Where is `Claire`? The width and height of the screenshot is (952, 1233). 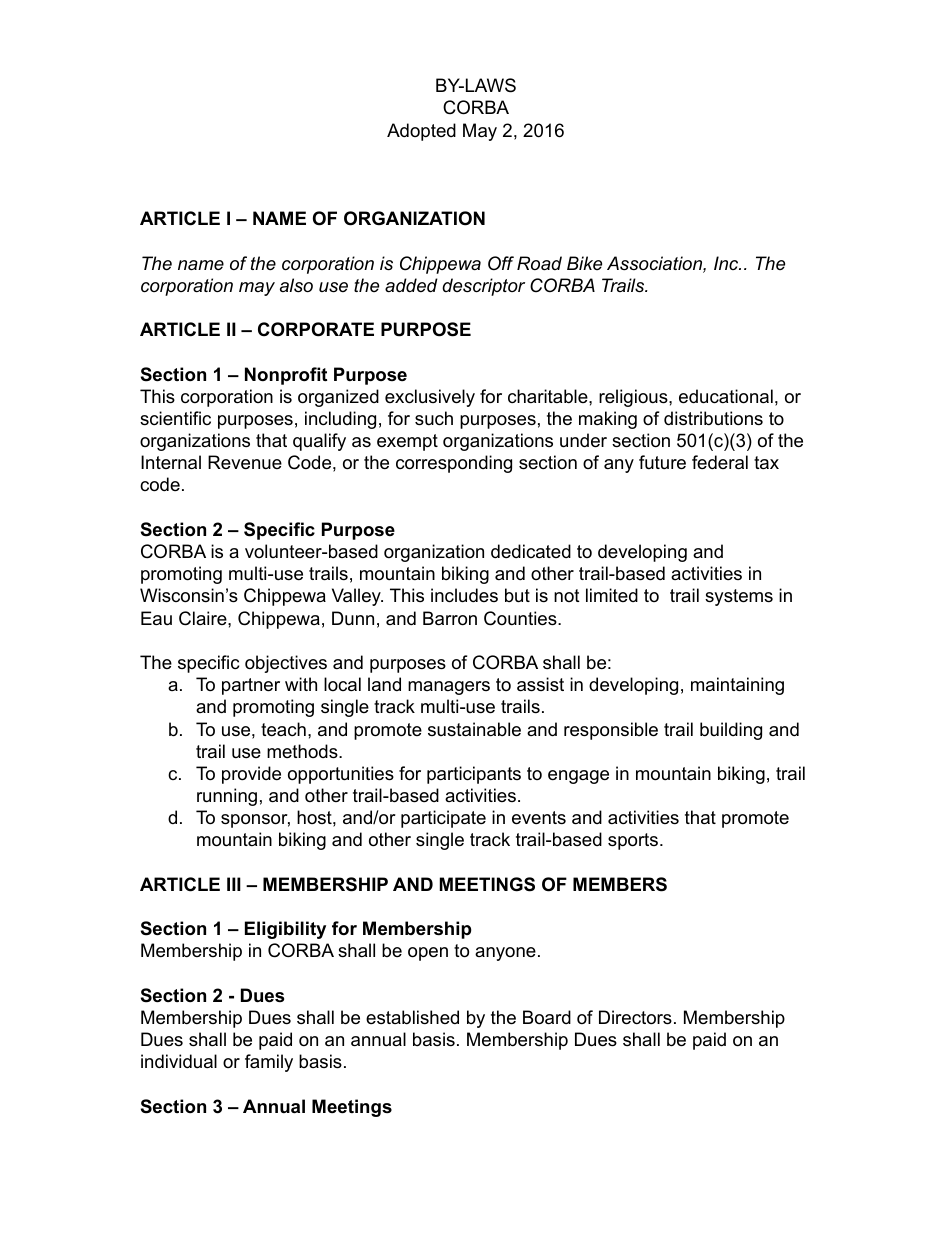 Claire is located at coordinates (204, 618).
